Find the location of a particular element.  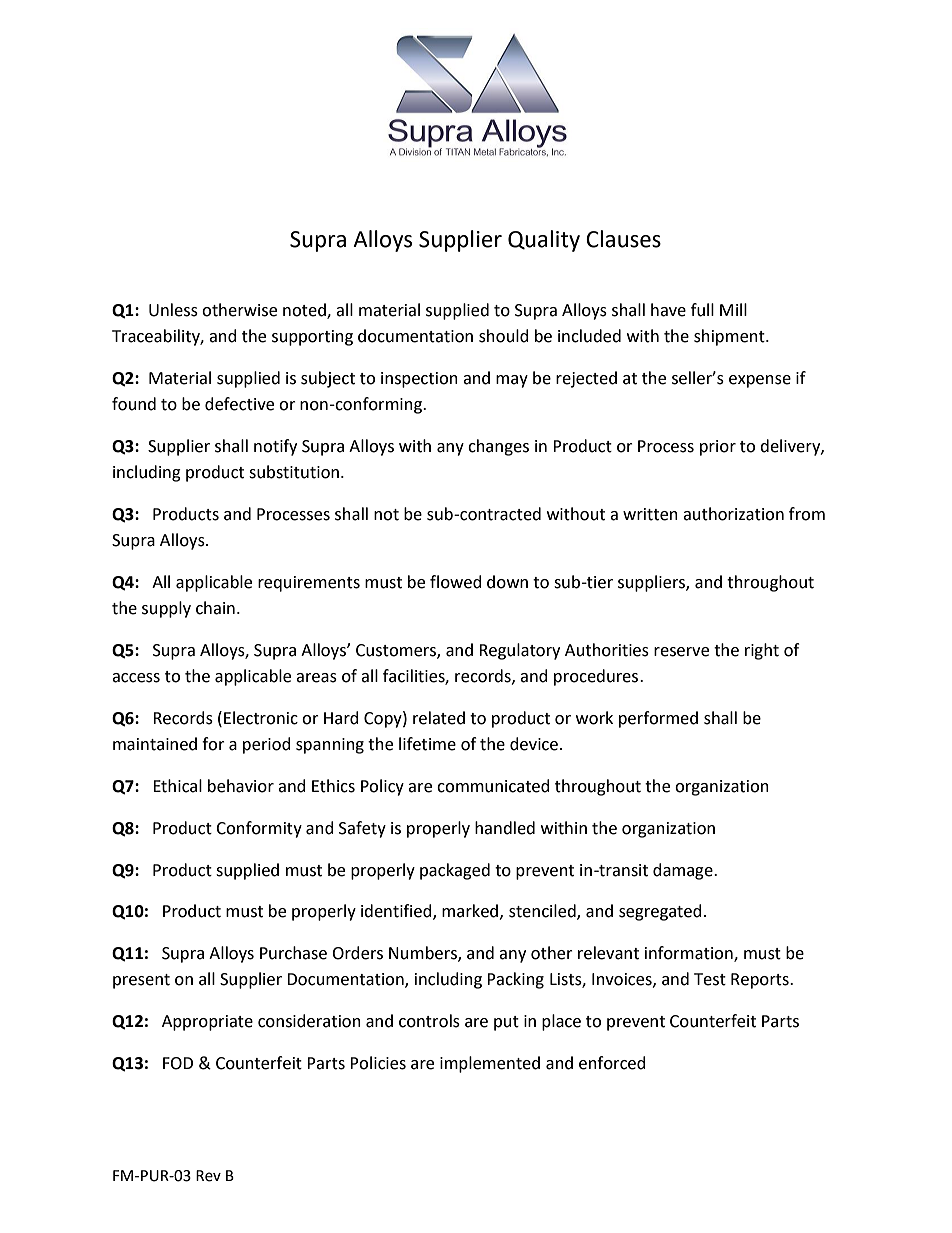

Regulatory is located at coordinates (519, 651).
